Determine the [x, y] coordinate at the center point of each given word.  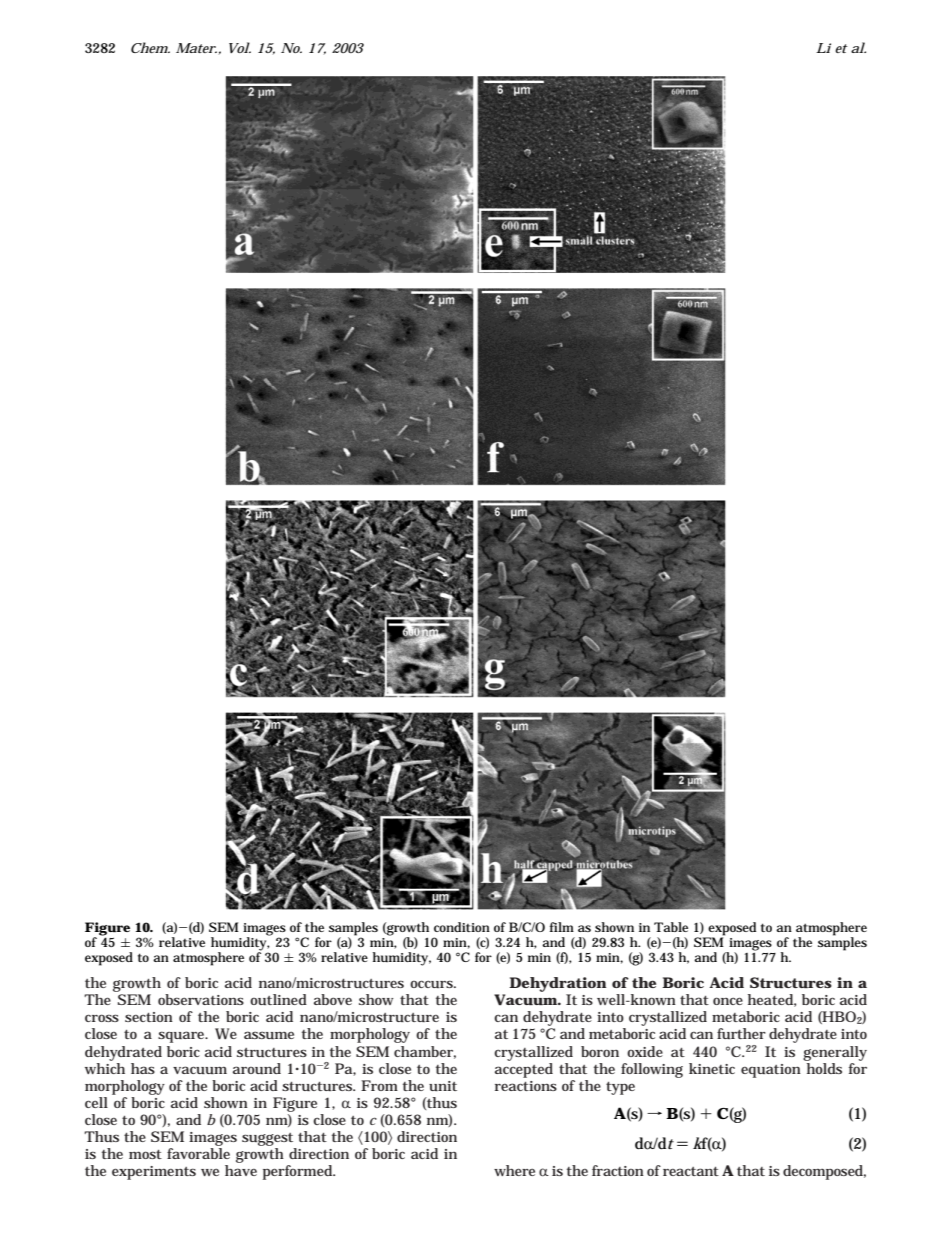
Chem [150, 47]
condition [462, 927]
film [562, 927]
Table [671, 927]
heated [772, 1000]
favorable [198, 1153]
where [514, 1170]
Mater [196, 48]
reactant [691, 1171]
